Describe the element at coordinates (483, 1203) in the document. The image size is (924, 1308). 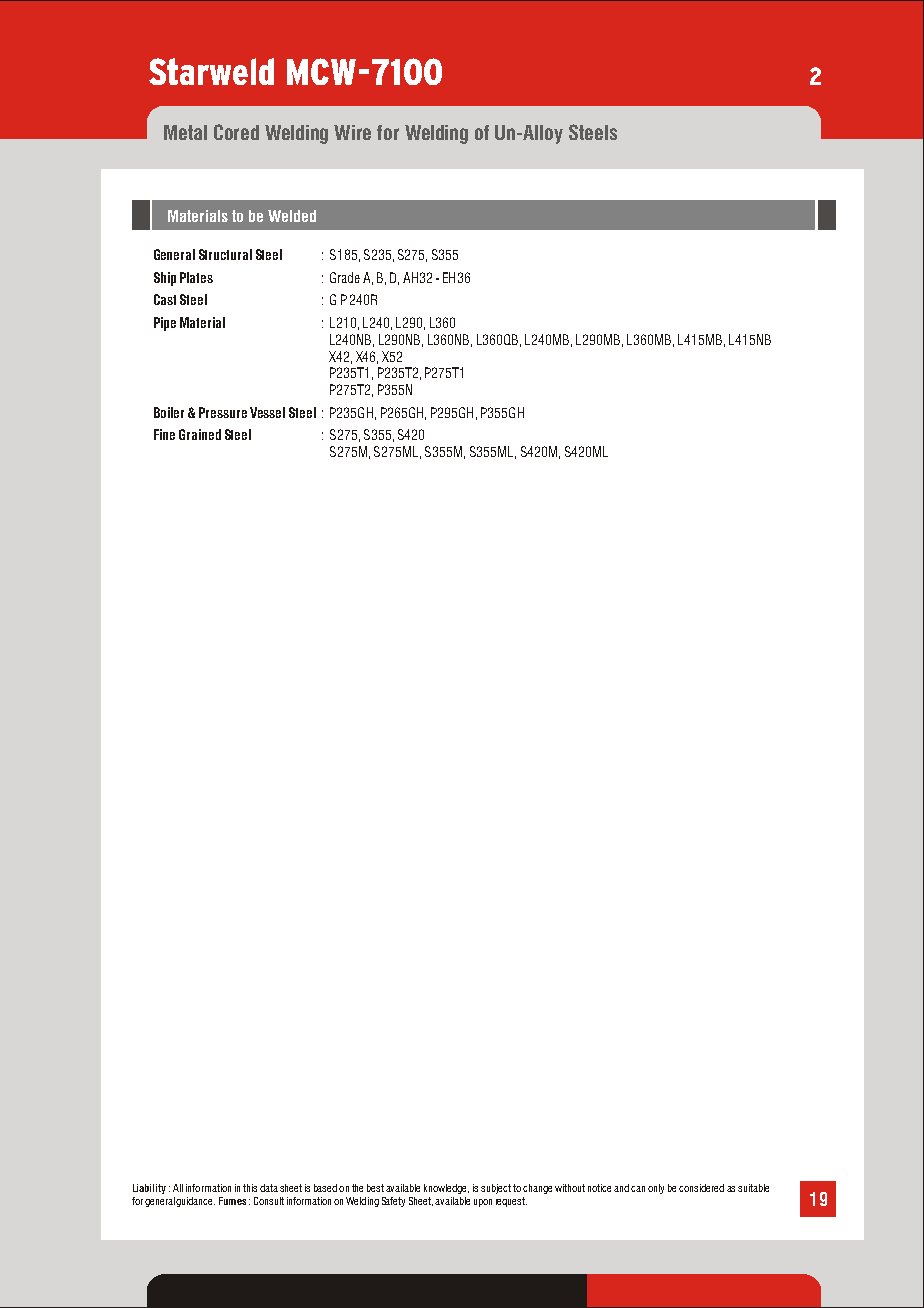
I see `upon` at that location.
